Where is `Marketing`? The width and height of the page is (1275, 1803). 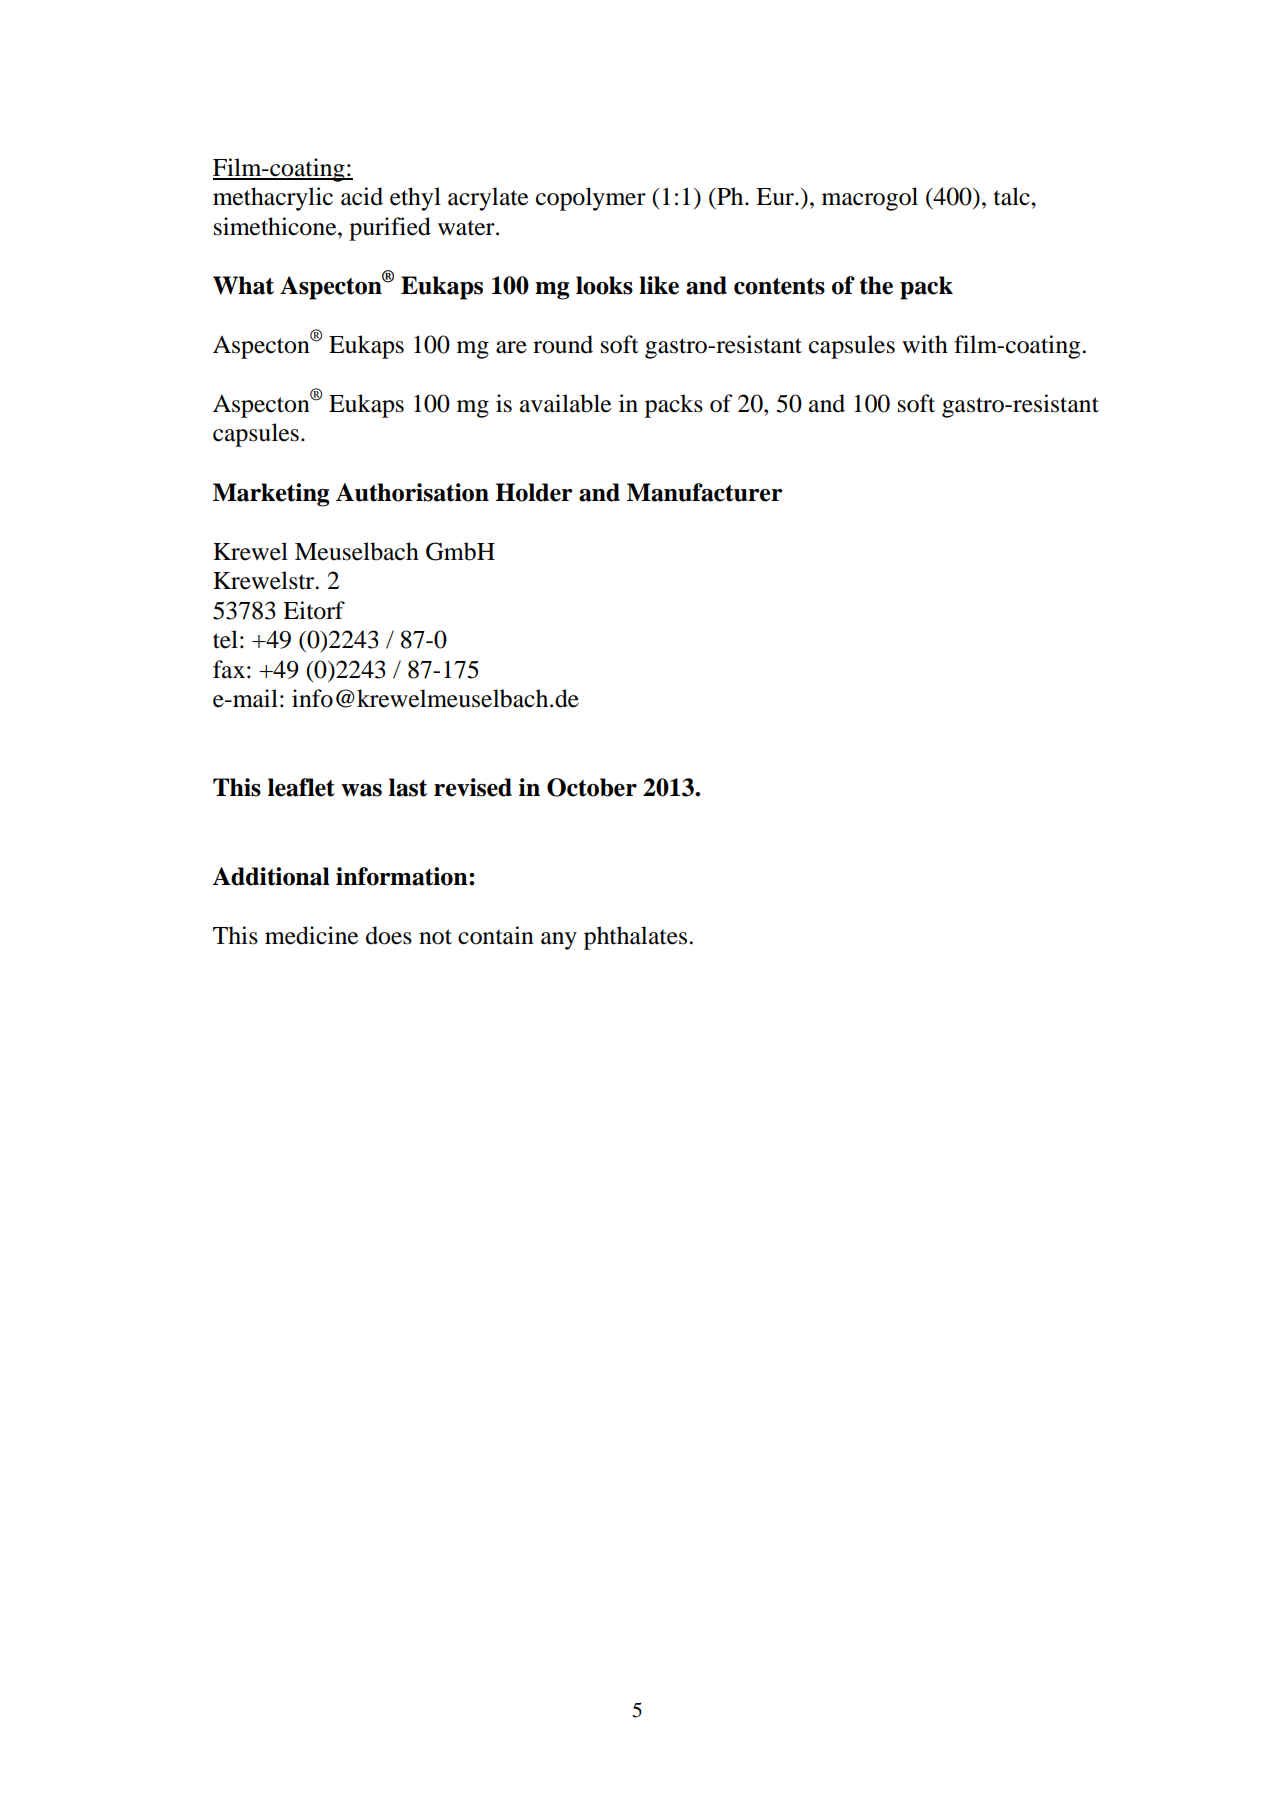 Marketing is located at coordinates (271, 495).
